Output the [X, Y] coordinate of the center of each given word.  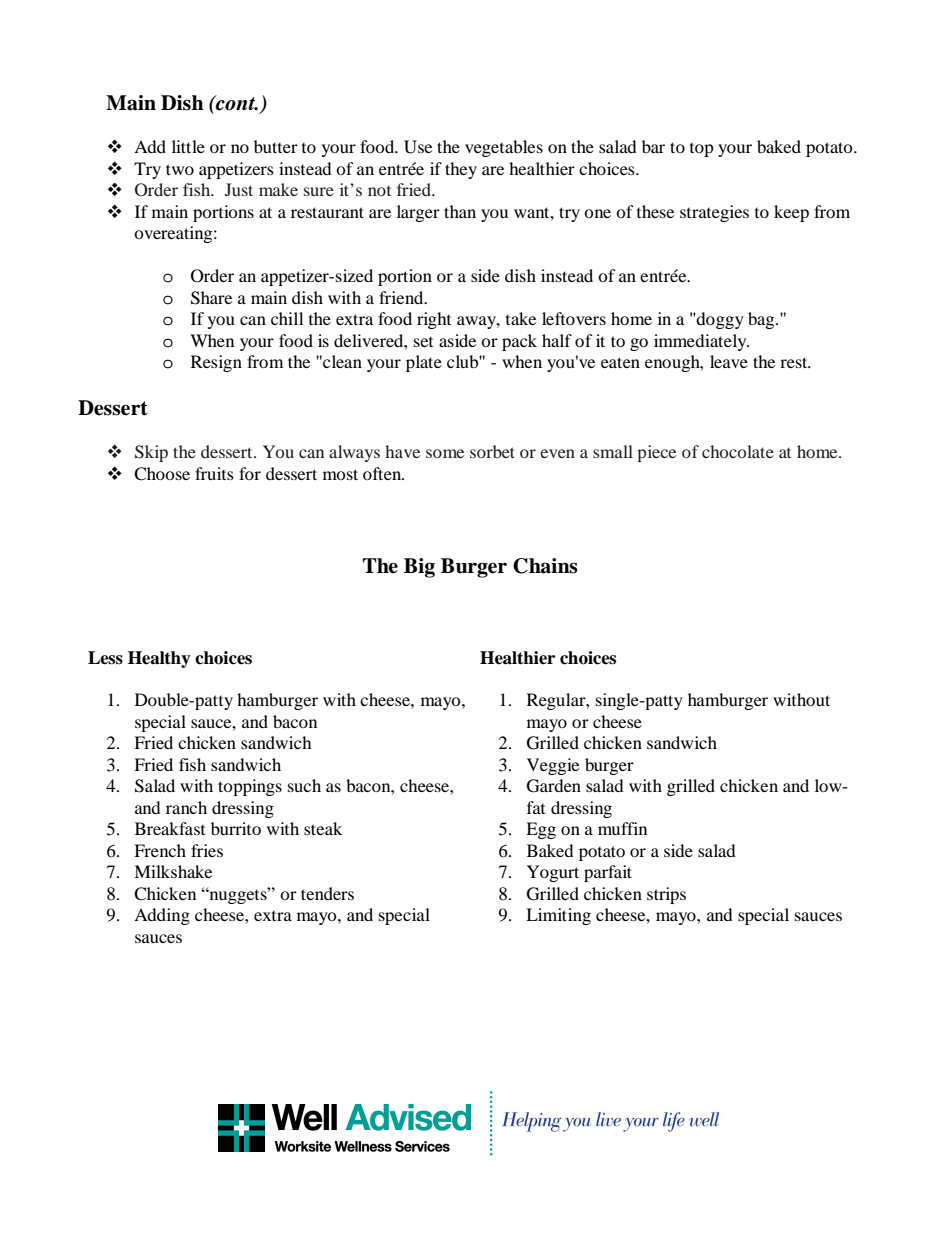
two [180, 169]
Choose [162, 474]
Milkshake [173, 871]
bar [653, 146]
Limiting [558, 916]
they [461, 170]
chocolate [738, 451]
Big [419, 568]
